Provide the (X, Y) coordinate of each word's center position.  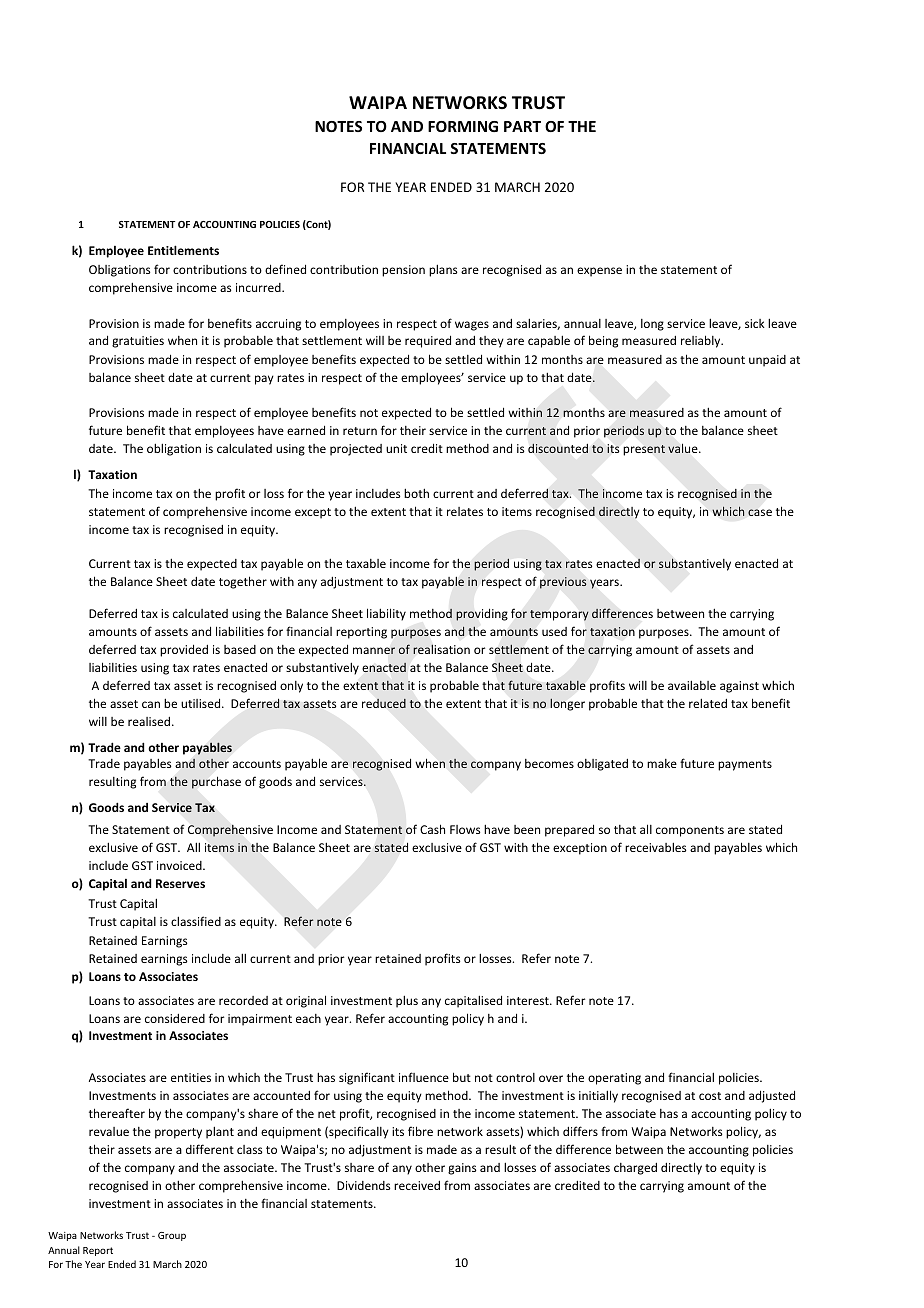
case (760, 512)
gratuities (138, 342)
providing (482, 614)
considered (175, 1018)
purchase (216, 782)
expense (599, 272)
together (243, 582)
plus (407, 1001)
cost (710, 1096)
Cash (432, 829)
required (428, 341)
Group (172, 1236)
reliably (702, 341)
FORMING (463, 126)
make (662, 763)
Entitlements (183, 250)
